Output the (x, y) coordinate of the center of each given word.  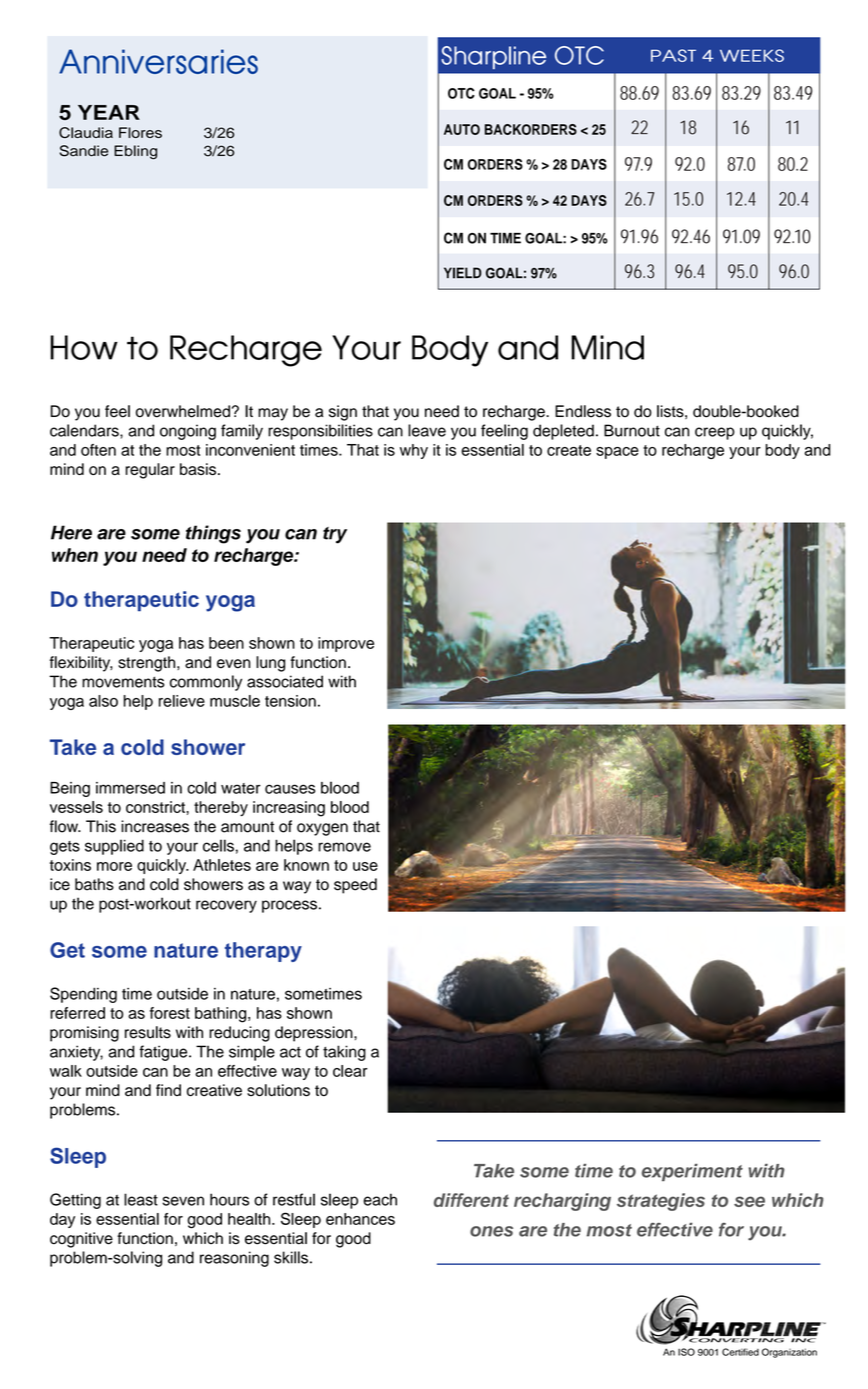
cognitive (81, 1240)
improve (346, 644)
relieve (182, 701)
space (617, 453)
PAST (673, 55)
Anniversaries (158, 61)
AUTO (462, 129)
